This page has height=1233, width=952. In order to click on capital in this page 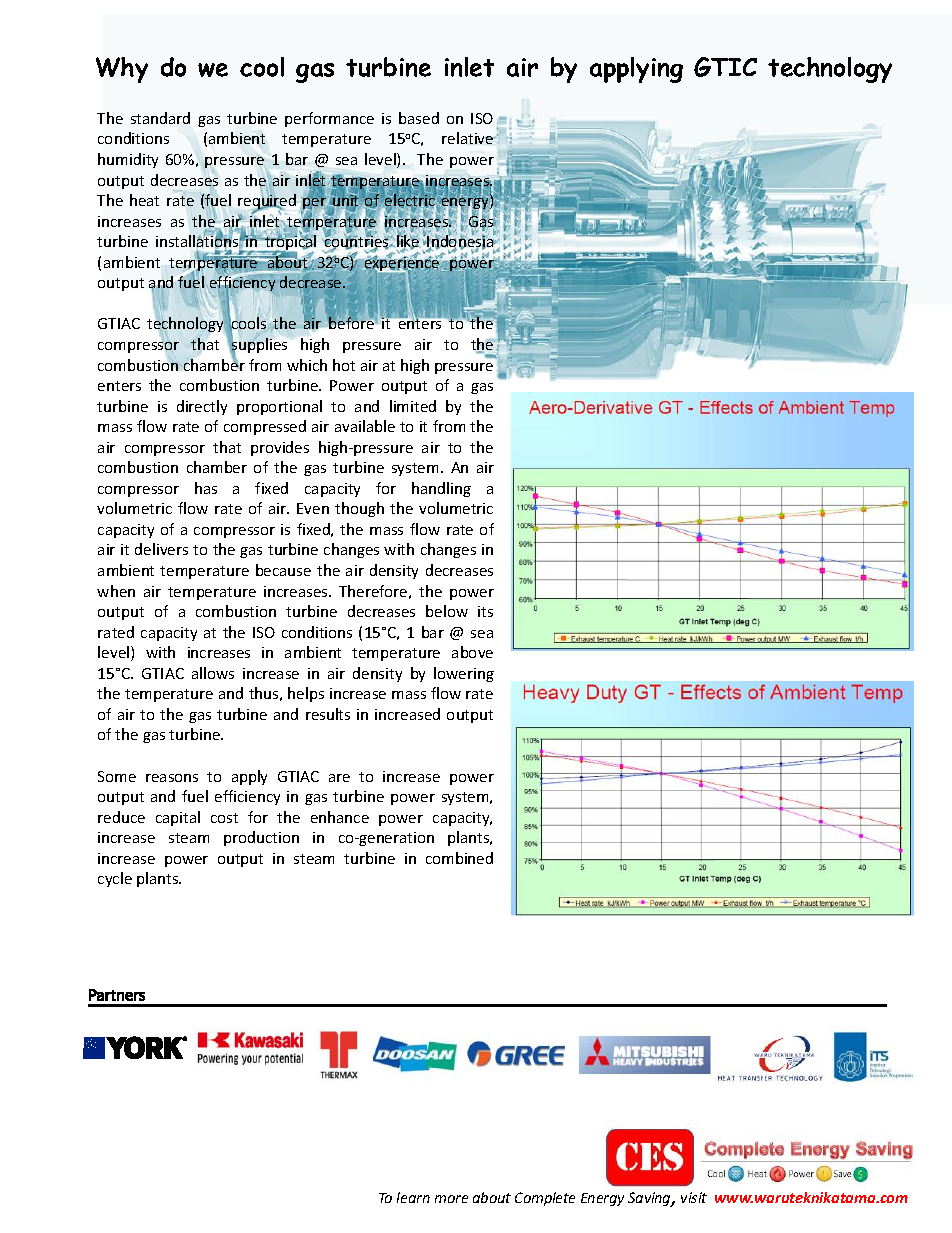, I will do `click(178, 818)`.
